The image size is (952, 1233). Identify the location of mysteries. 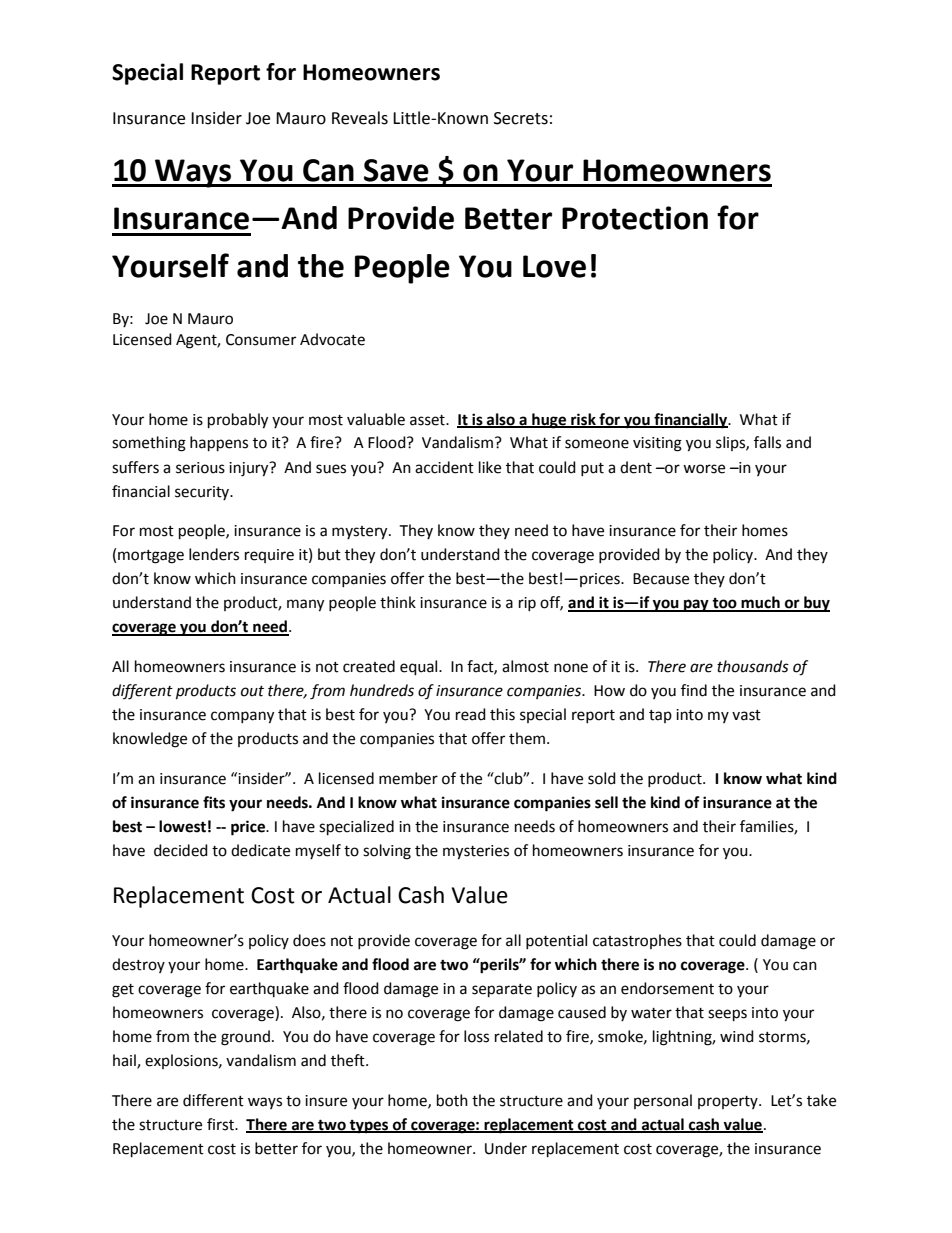
(476, 852).
